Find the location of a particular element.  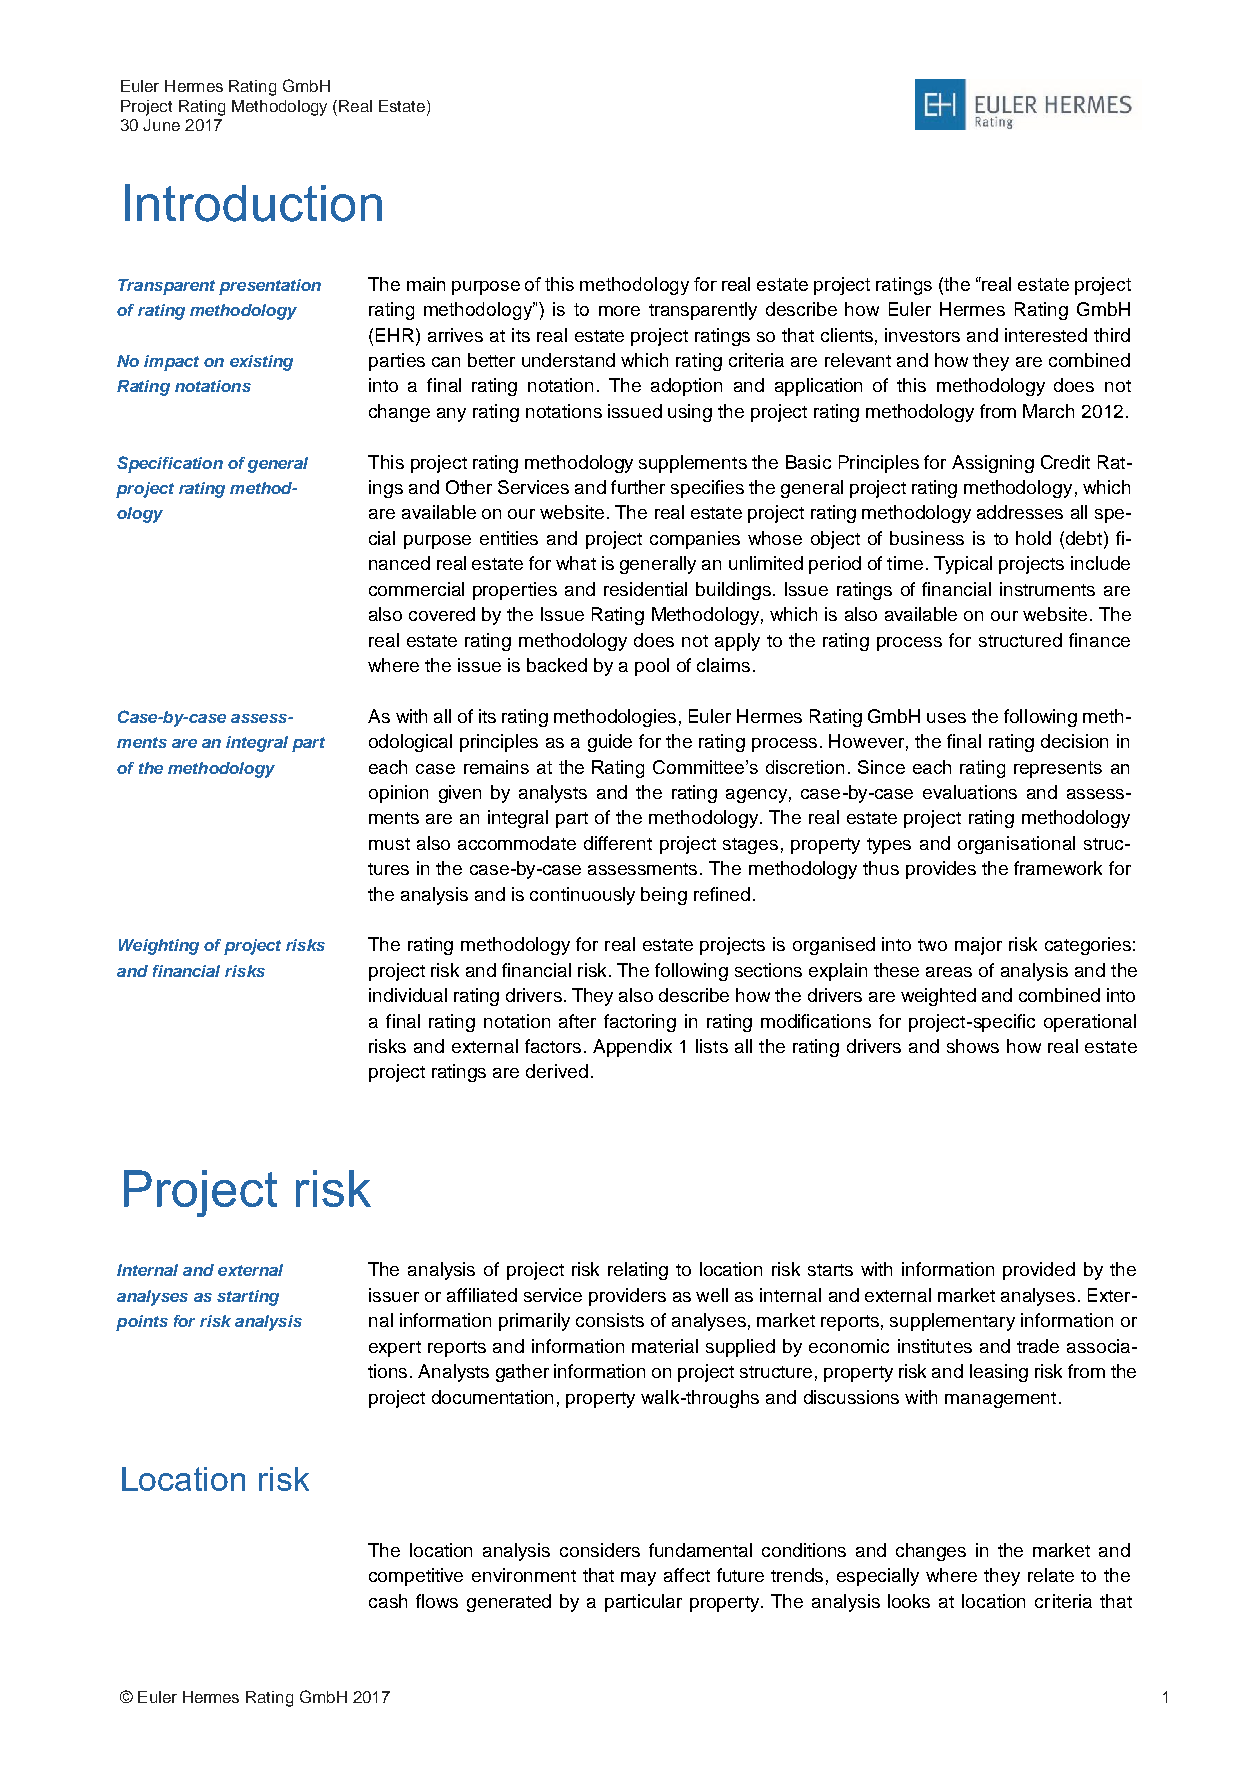

interested is located at coordinates (1046, 335).
